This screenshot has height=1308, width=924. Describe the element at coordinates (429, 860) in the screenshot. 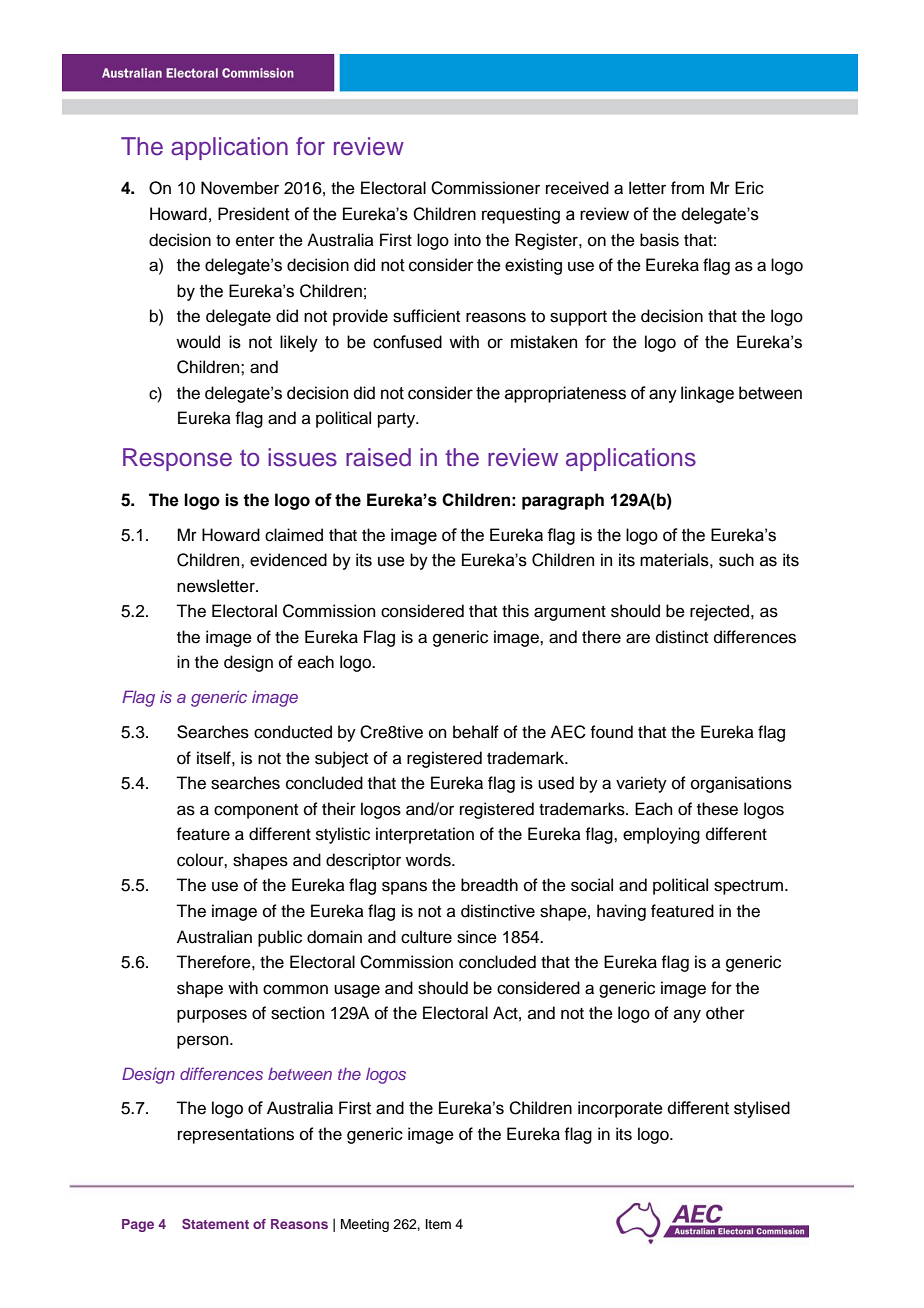

I see `words` at that location.
